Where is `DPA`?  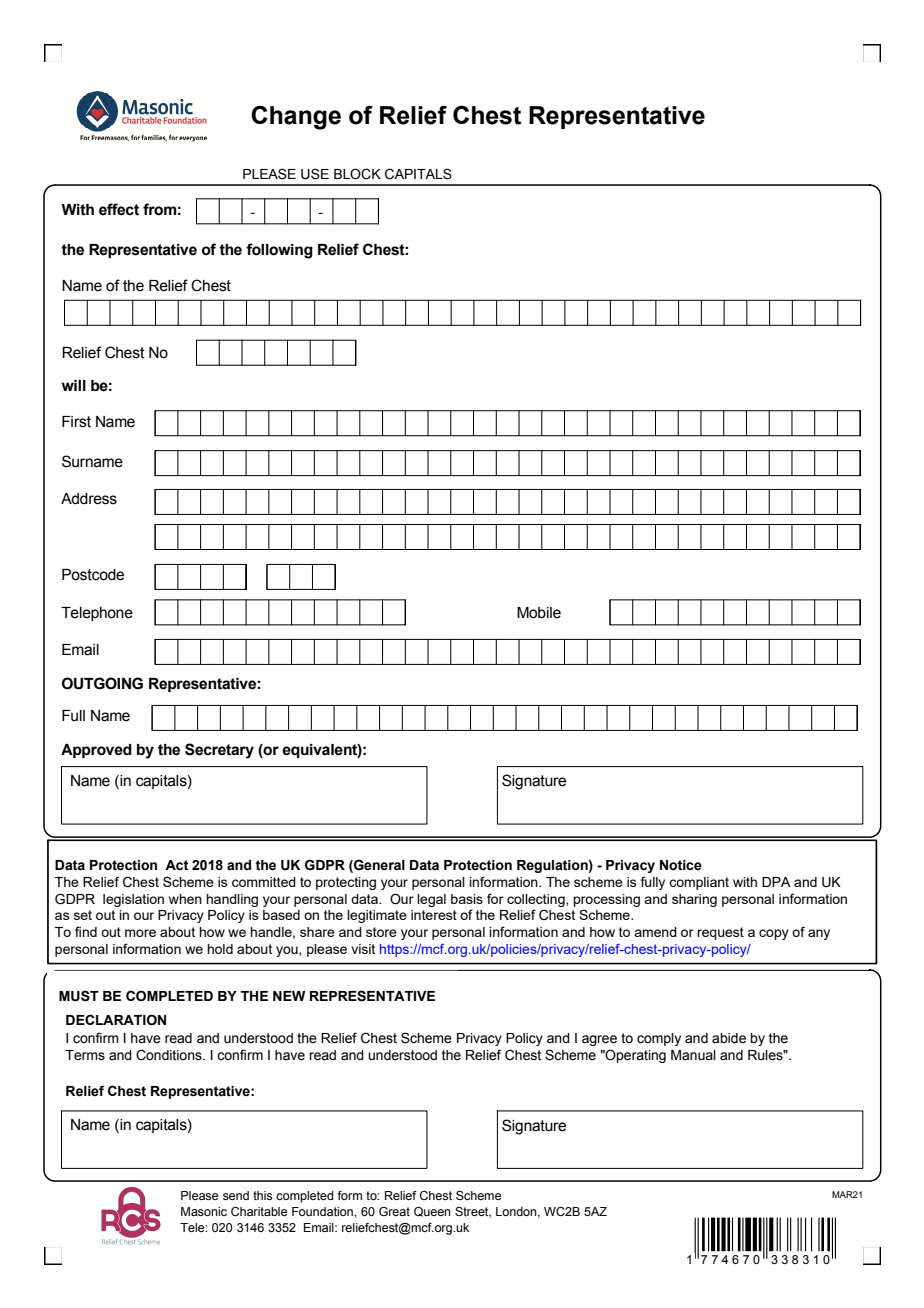 DPA is located at coordinates (776, 882).
